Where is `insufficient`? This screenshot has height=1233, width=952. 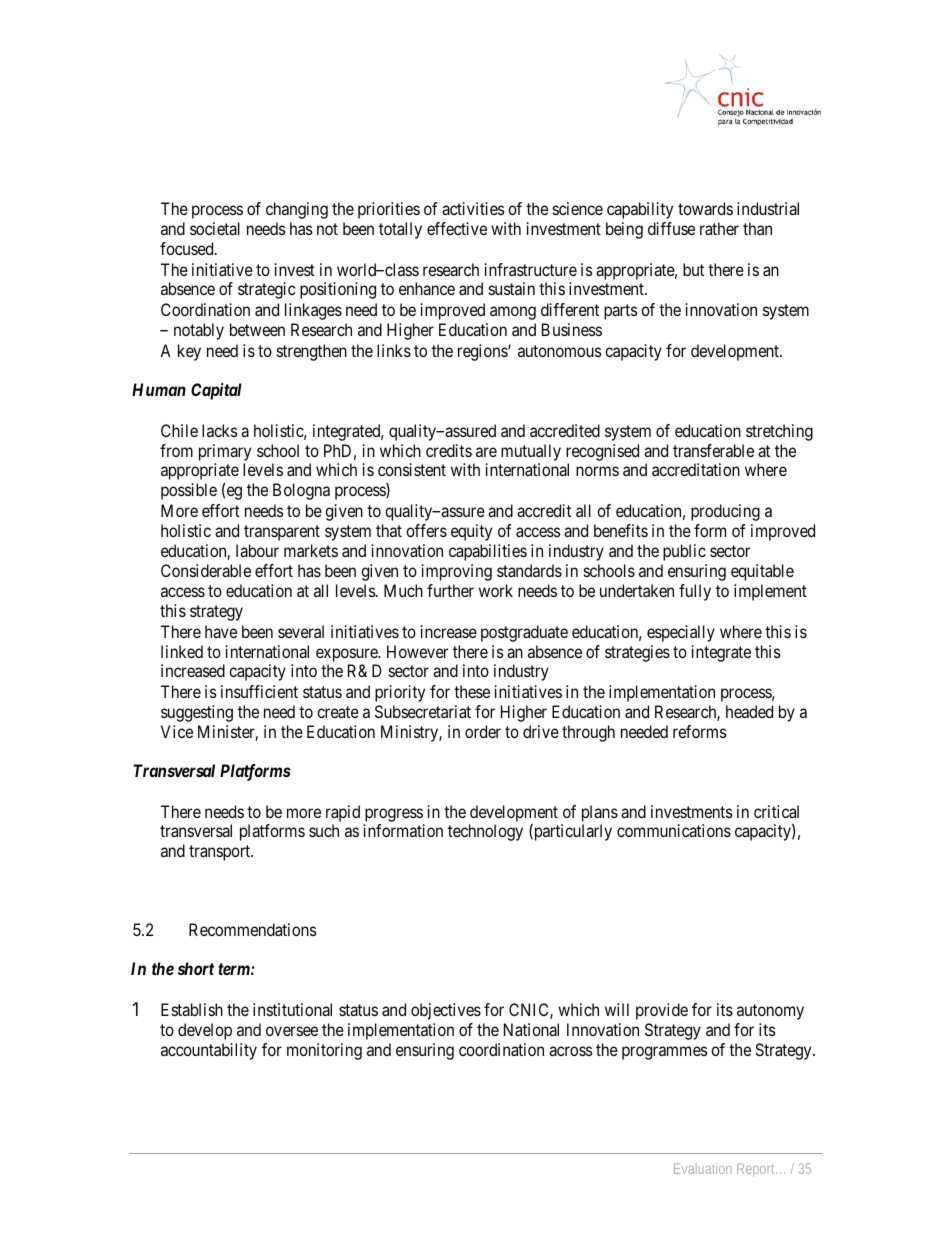
insufficient is located at coordinates (259, 691).
